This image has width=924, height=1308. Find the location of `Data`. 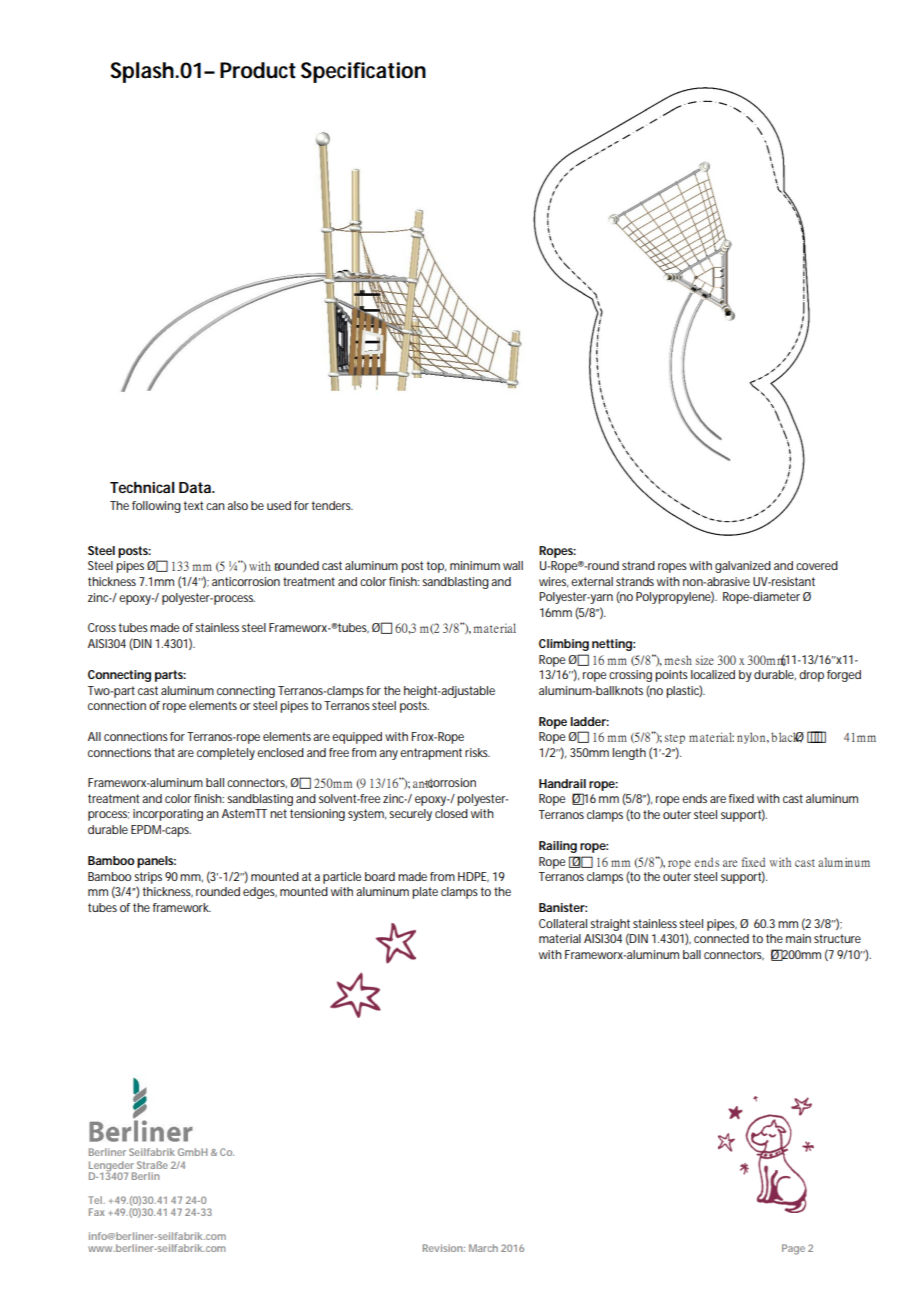

Data is located at coordinates (196, 487).
